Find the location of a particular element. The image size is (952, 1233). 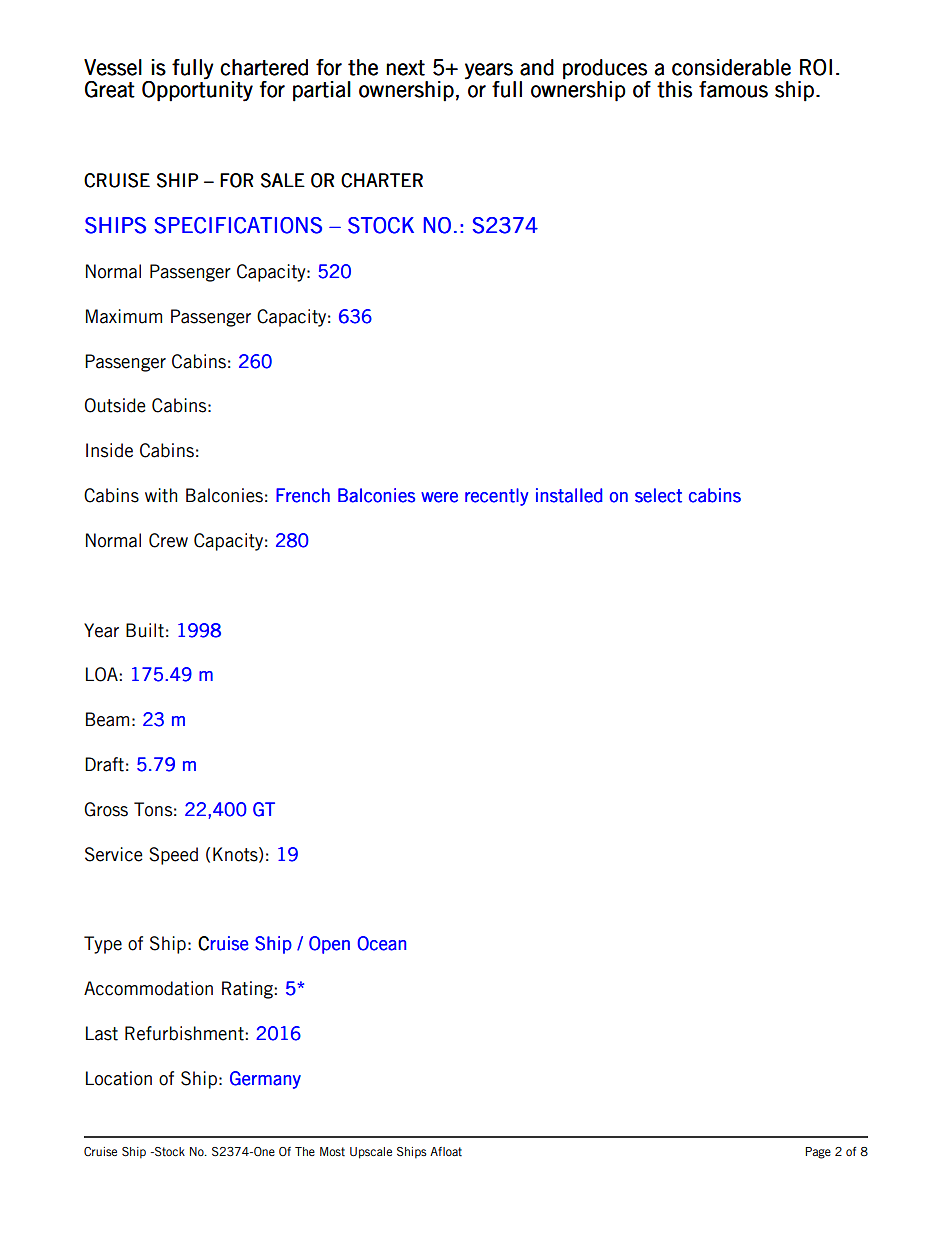

Built is located at coordinates (145, 630).
